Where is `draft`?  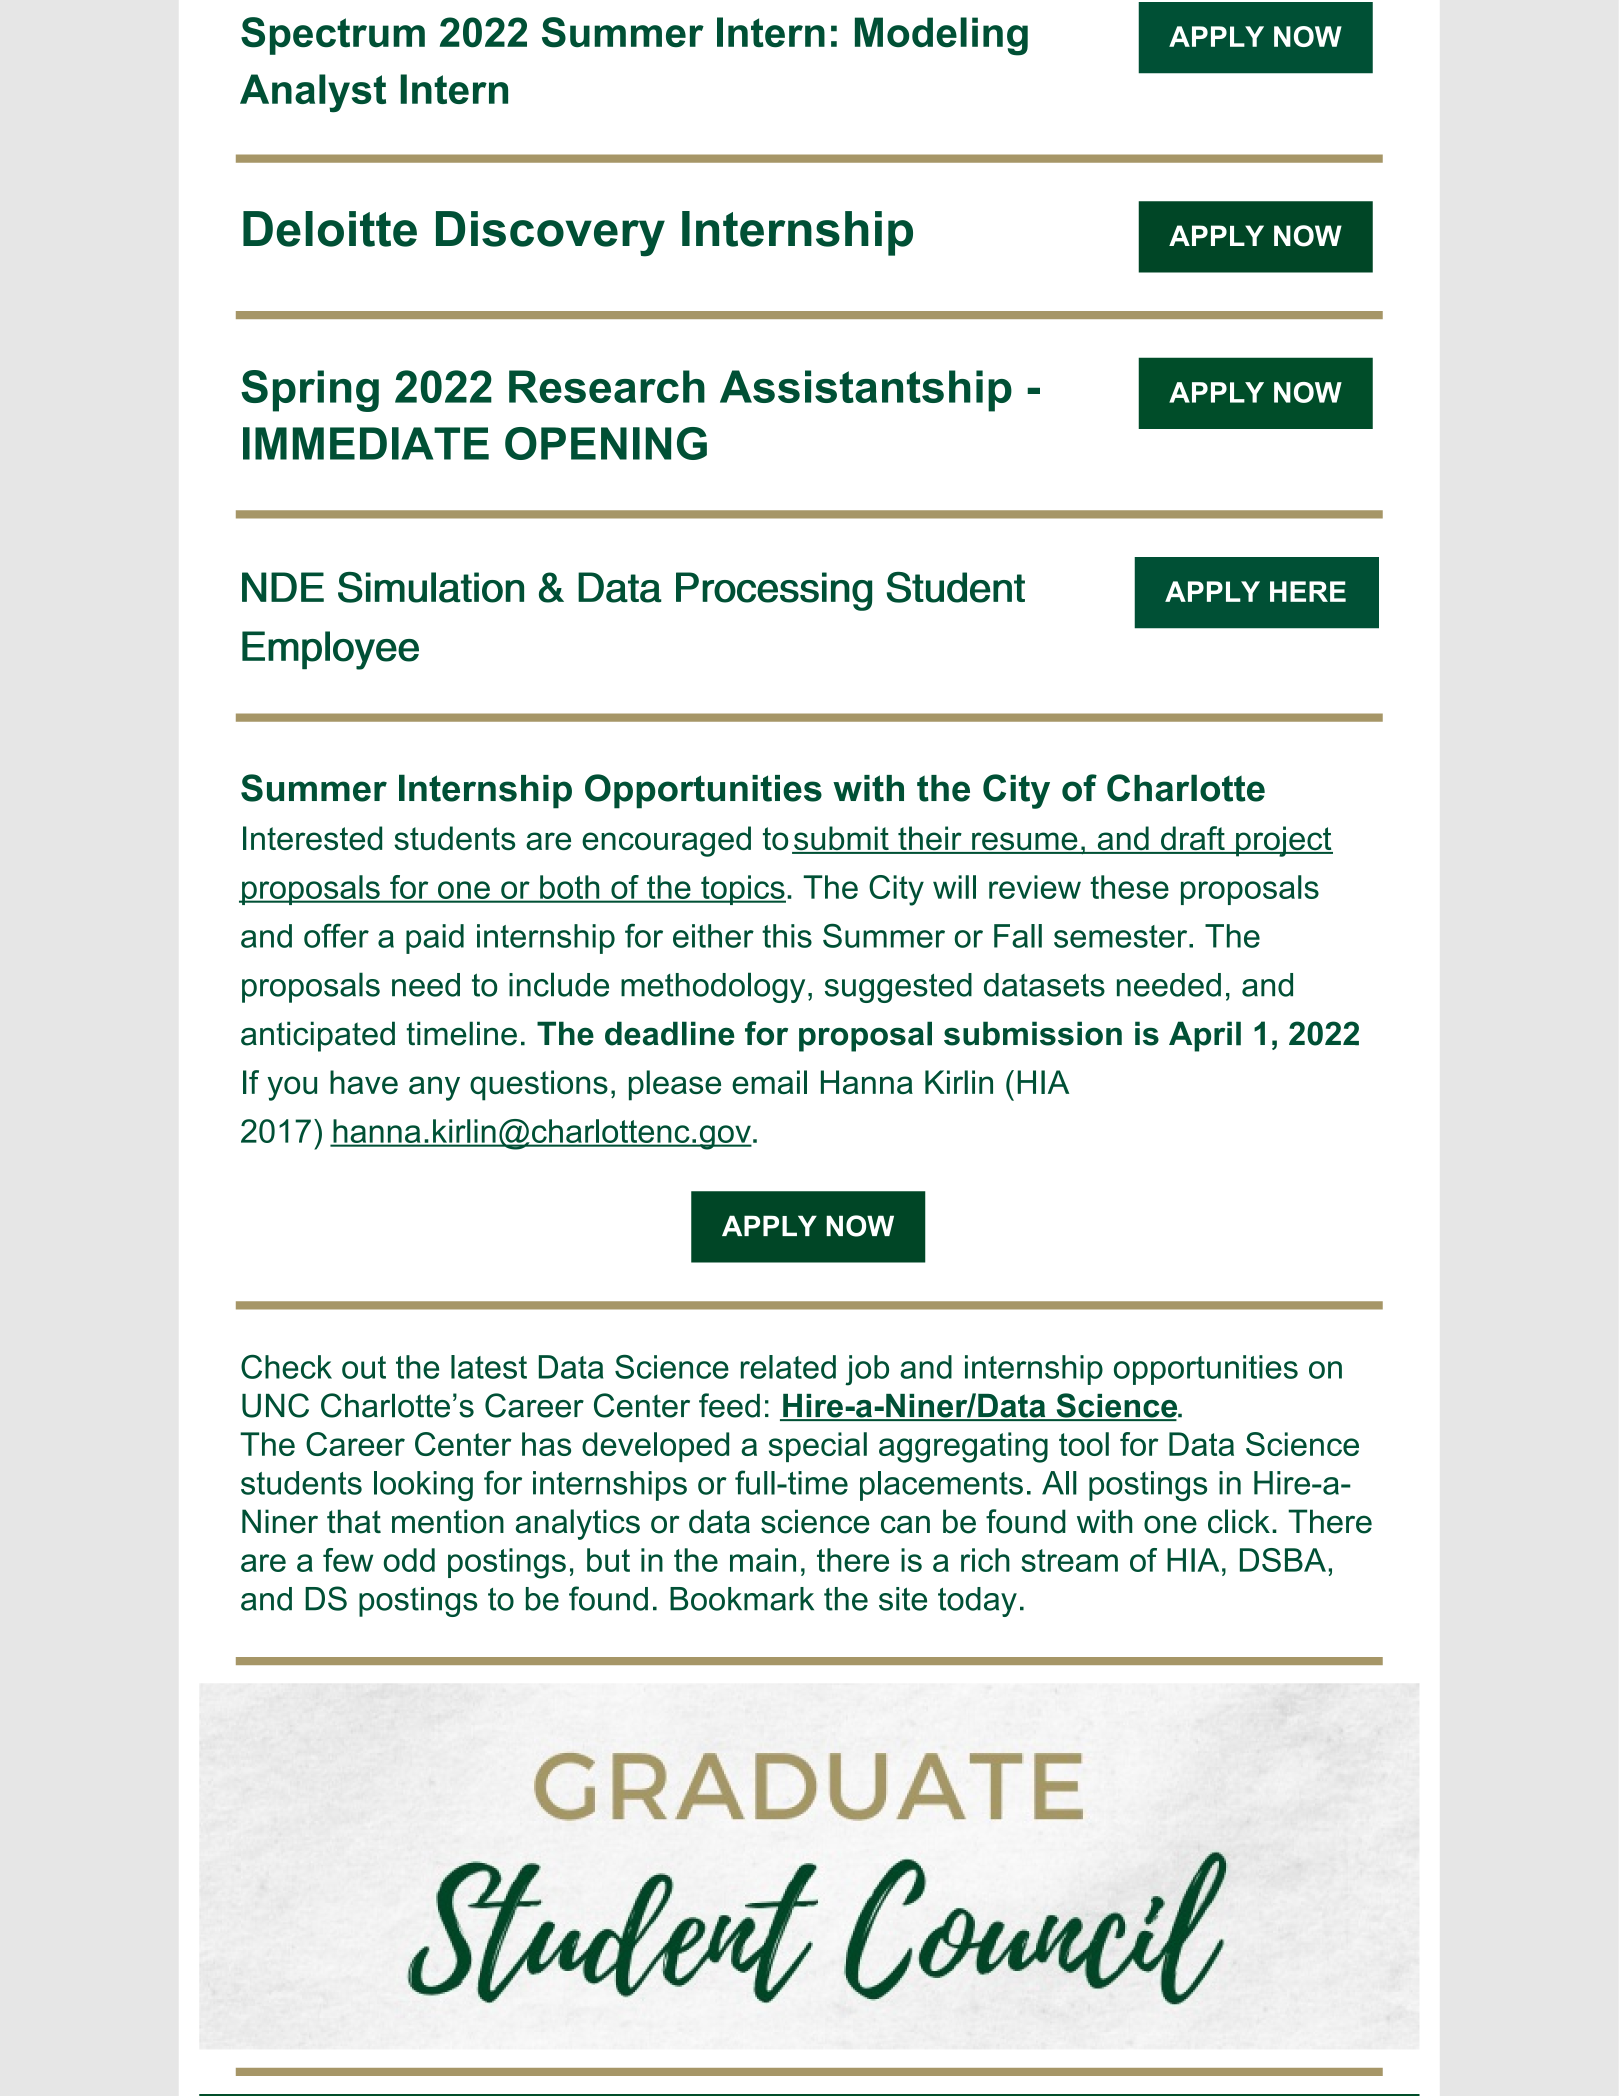
draft is located at coordinates (1193, 839).
